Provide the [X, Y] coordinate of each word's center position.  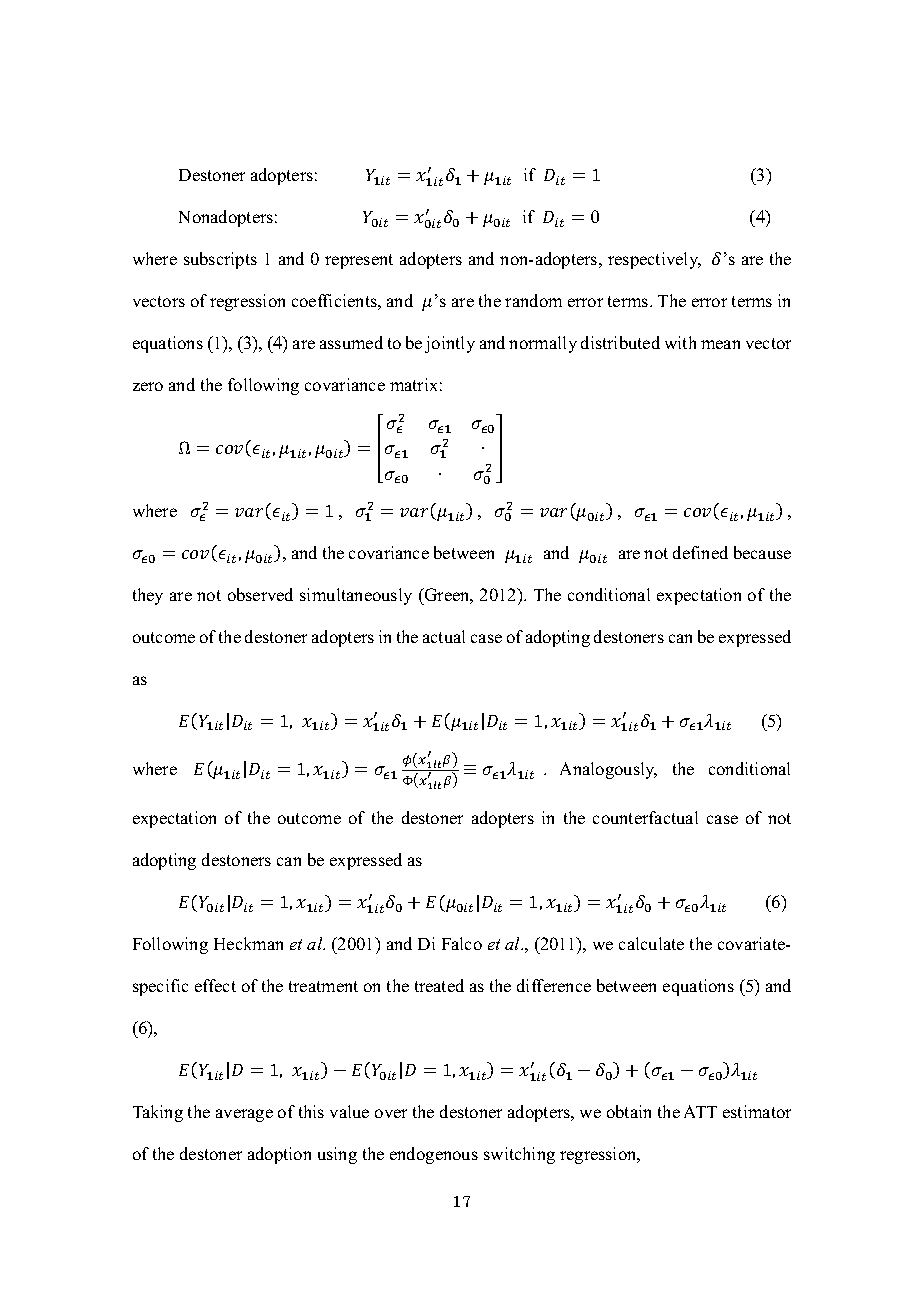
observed [260, 594]
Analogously [608, 770]
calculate [651, 943]
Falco [462, 943]
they [148, 596]
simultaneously [356, 596]
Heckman [248, 943]
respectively [654, 260]
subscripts [220, 260]
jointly [450, 344]
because [762, 552]
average [244, 1115]
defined [700, 552]
